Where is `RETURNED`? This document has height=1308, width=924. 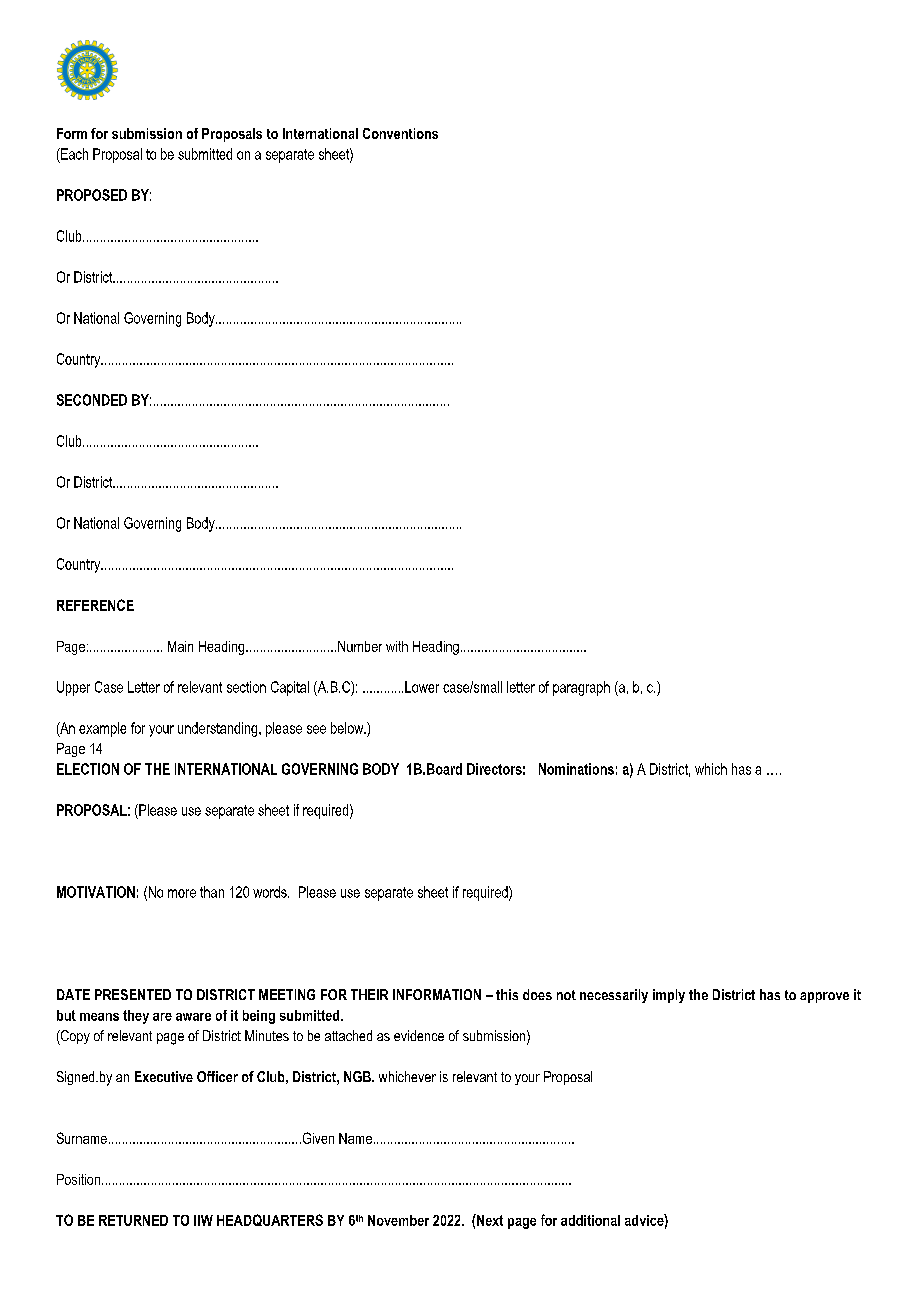
RETURNED is located at coordinates (133, 1220).
